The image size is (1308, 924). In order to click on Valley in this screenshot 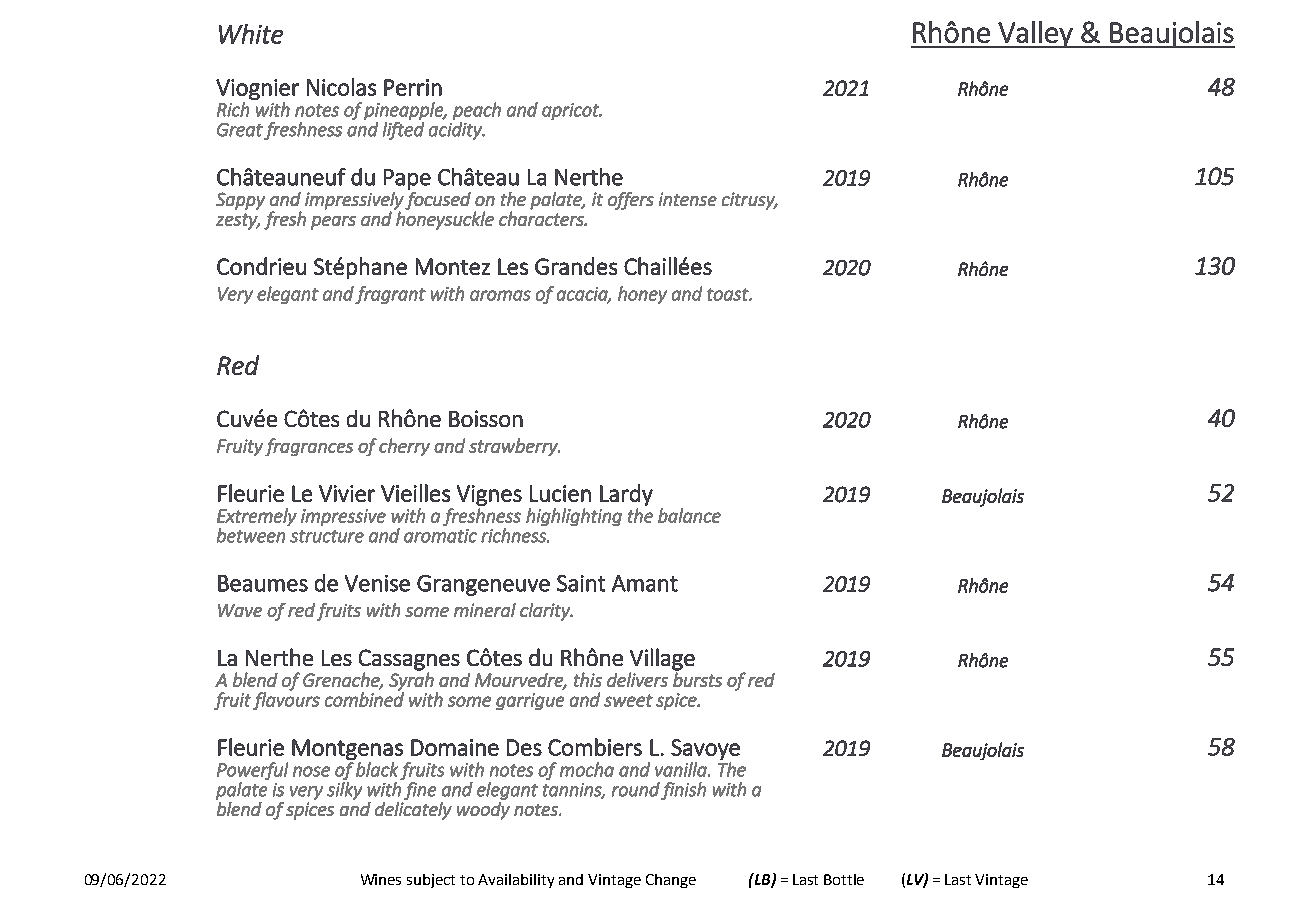, I will do `click(1035, 34)`.
